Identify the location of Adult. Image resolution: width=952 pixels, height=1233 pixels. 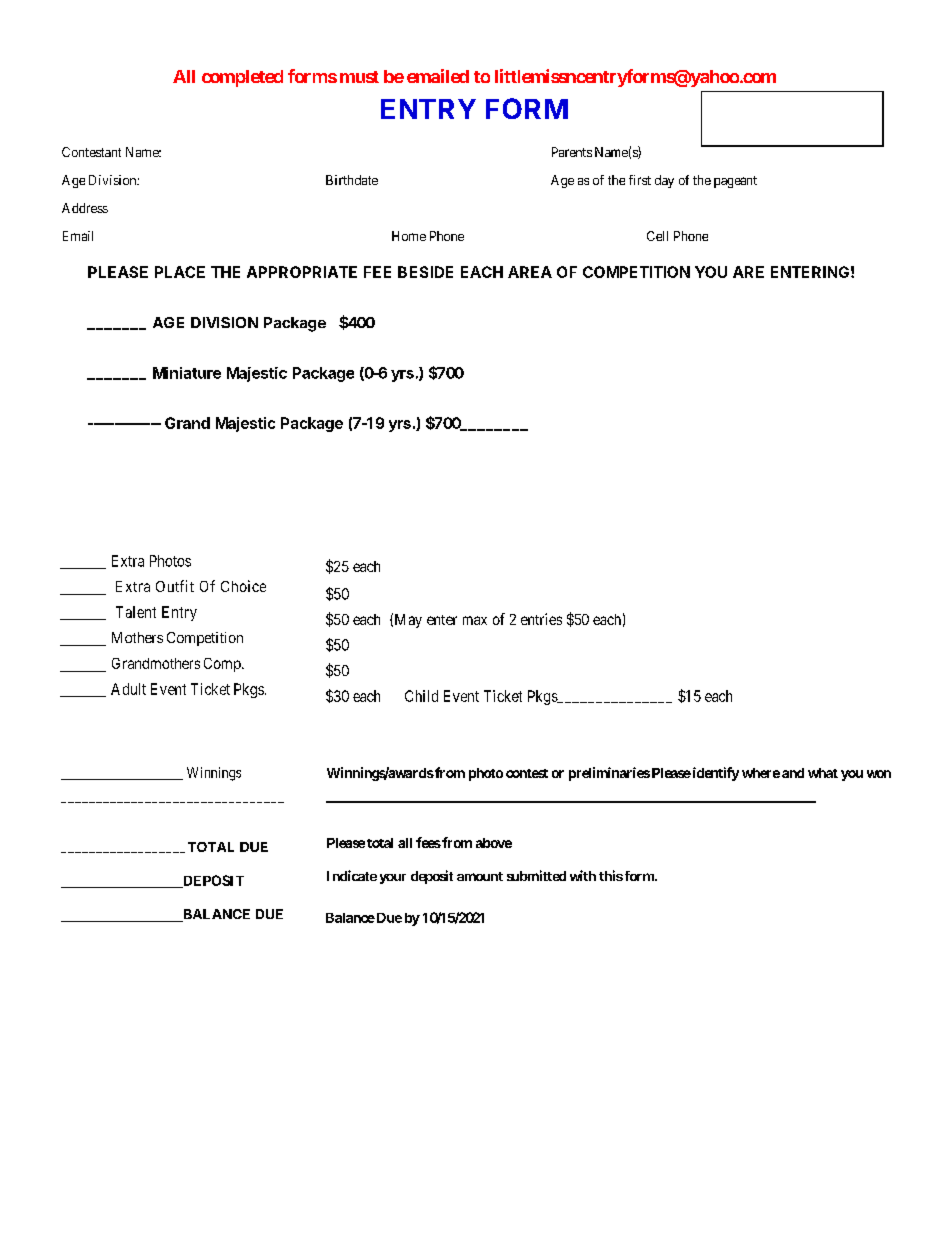
(128, 689).
